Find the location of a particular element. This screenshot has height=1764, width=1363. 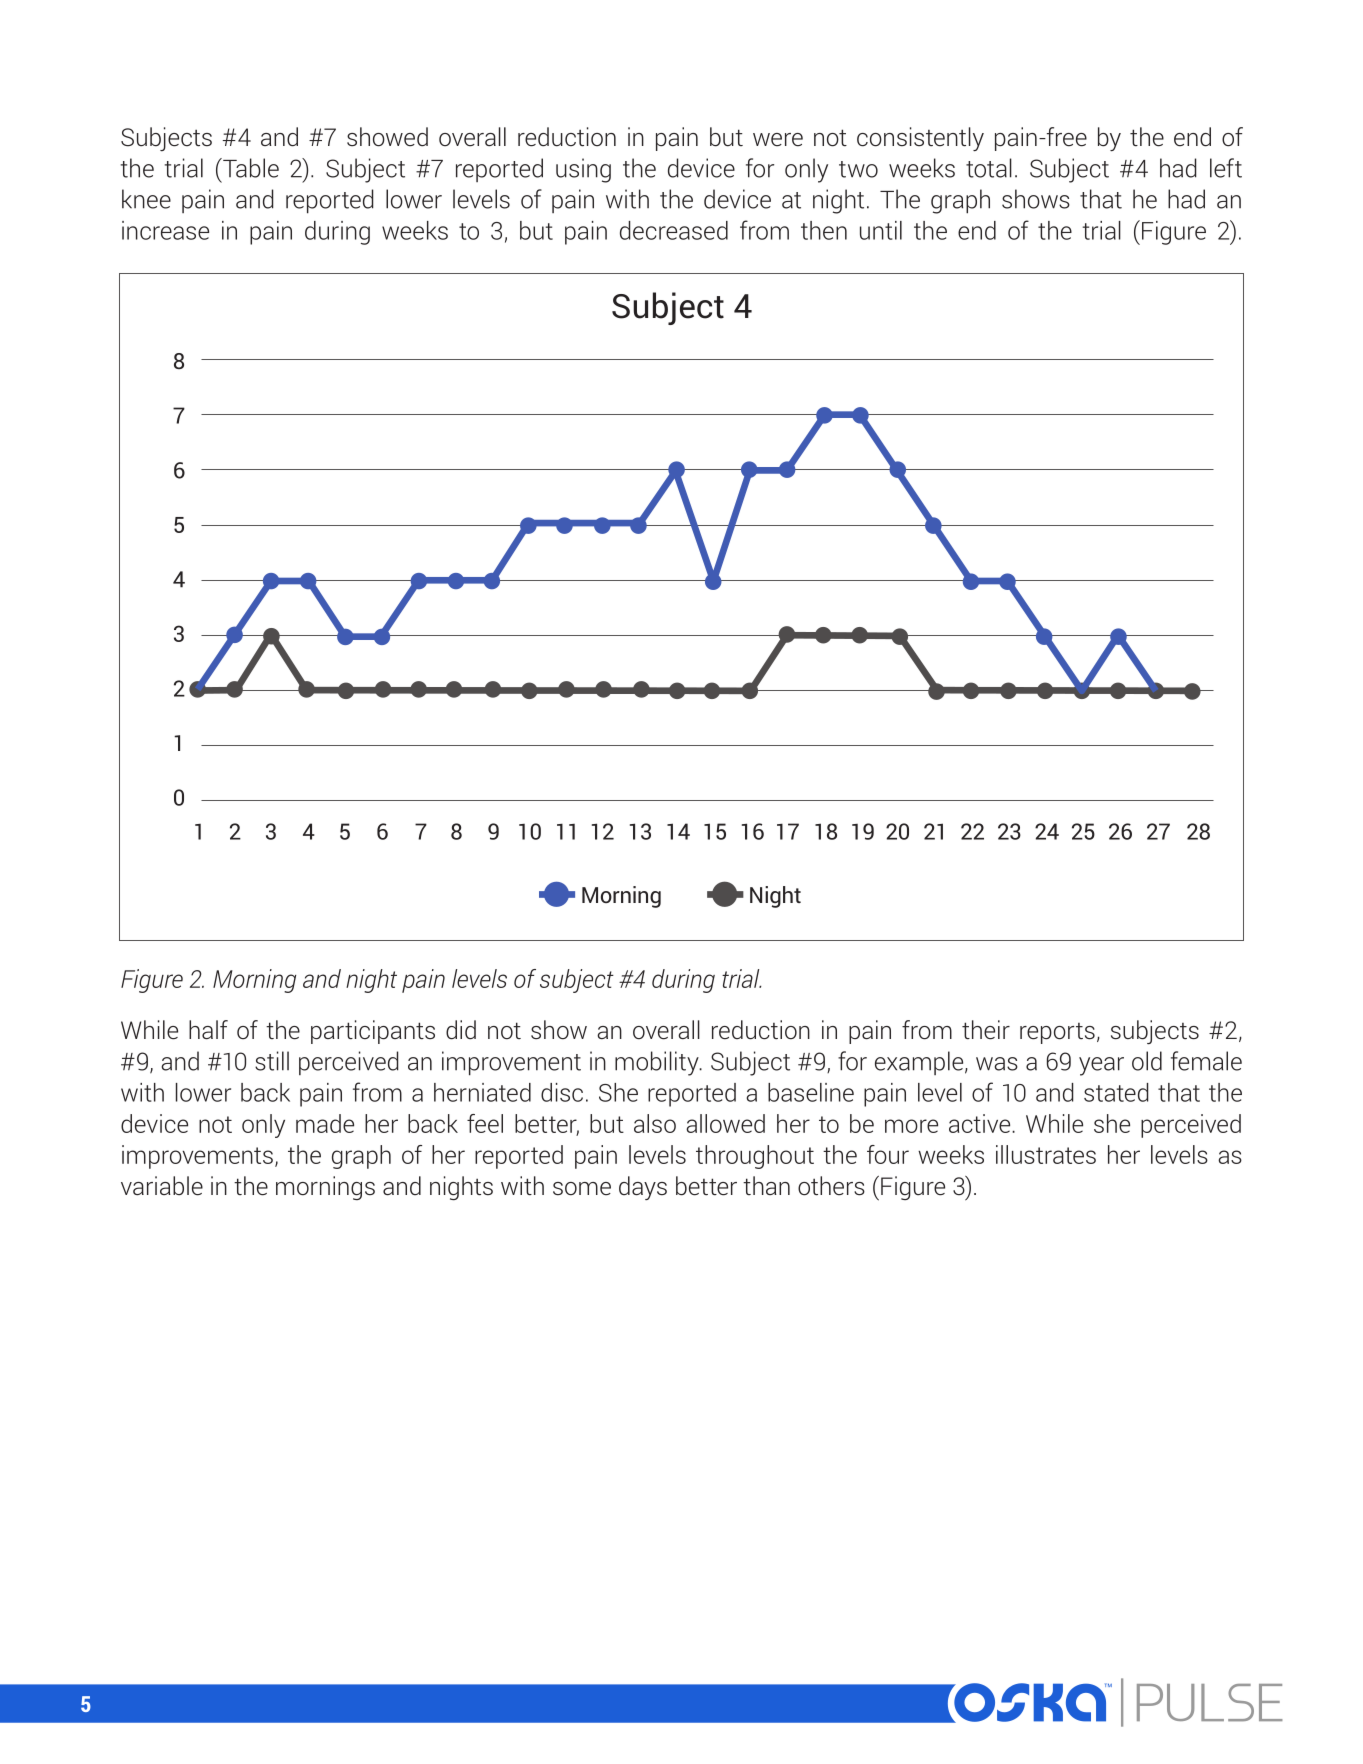

made is located at coordinates (325, 1123).
